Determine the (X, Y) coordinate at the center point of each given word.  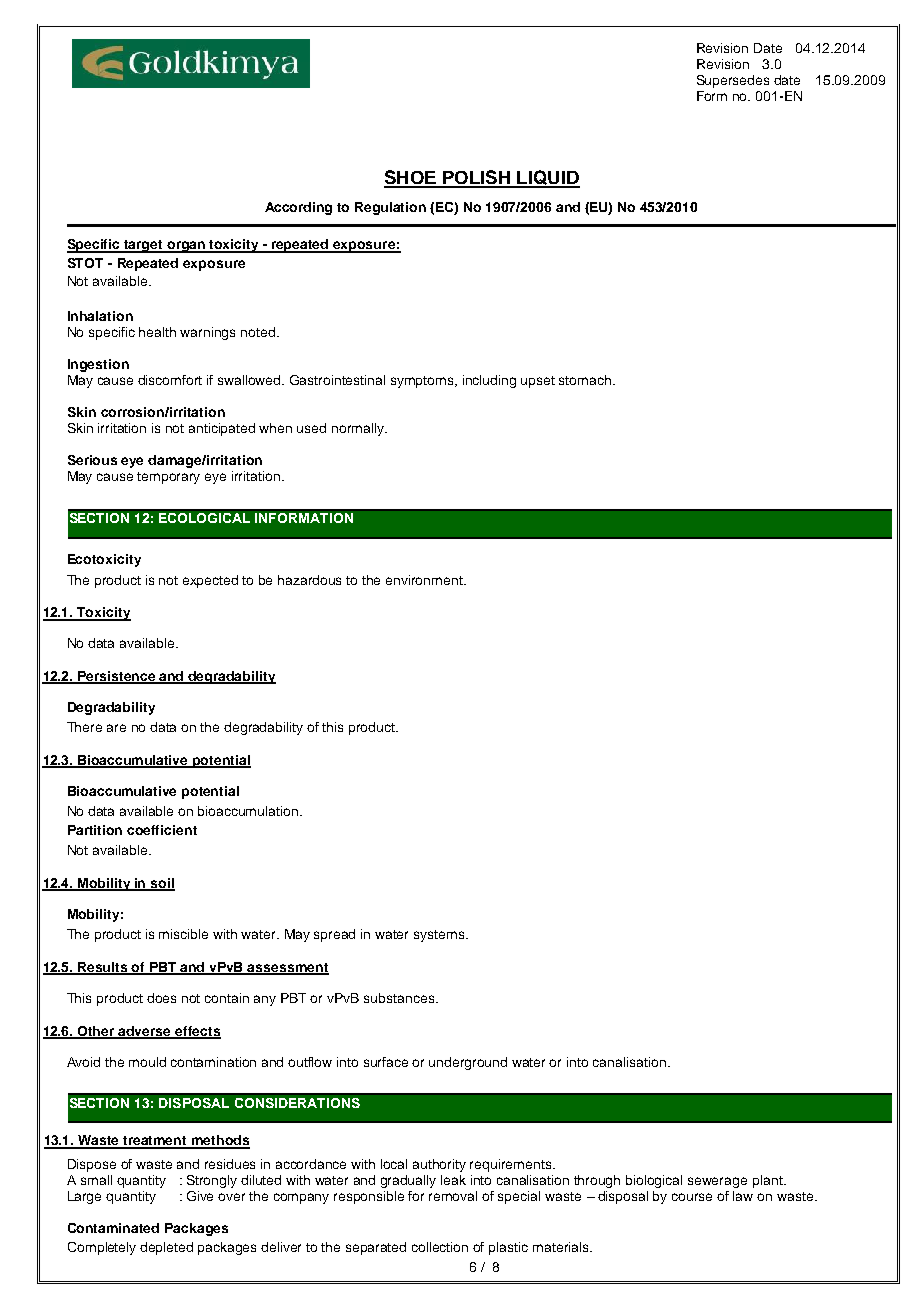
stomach (586, 380)
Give (200, 1196)
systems (440, 936)
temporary (168, 478)
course (692, 1197)
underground (468, 1063)
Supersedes (733, 81)
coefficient (162, 830)
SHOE (411, 178)
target (144, 246)
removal (453, 1196)
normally (359, 429)
